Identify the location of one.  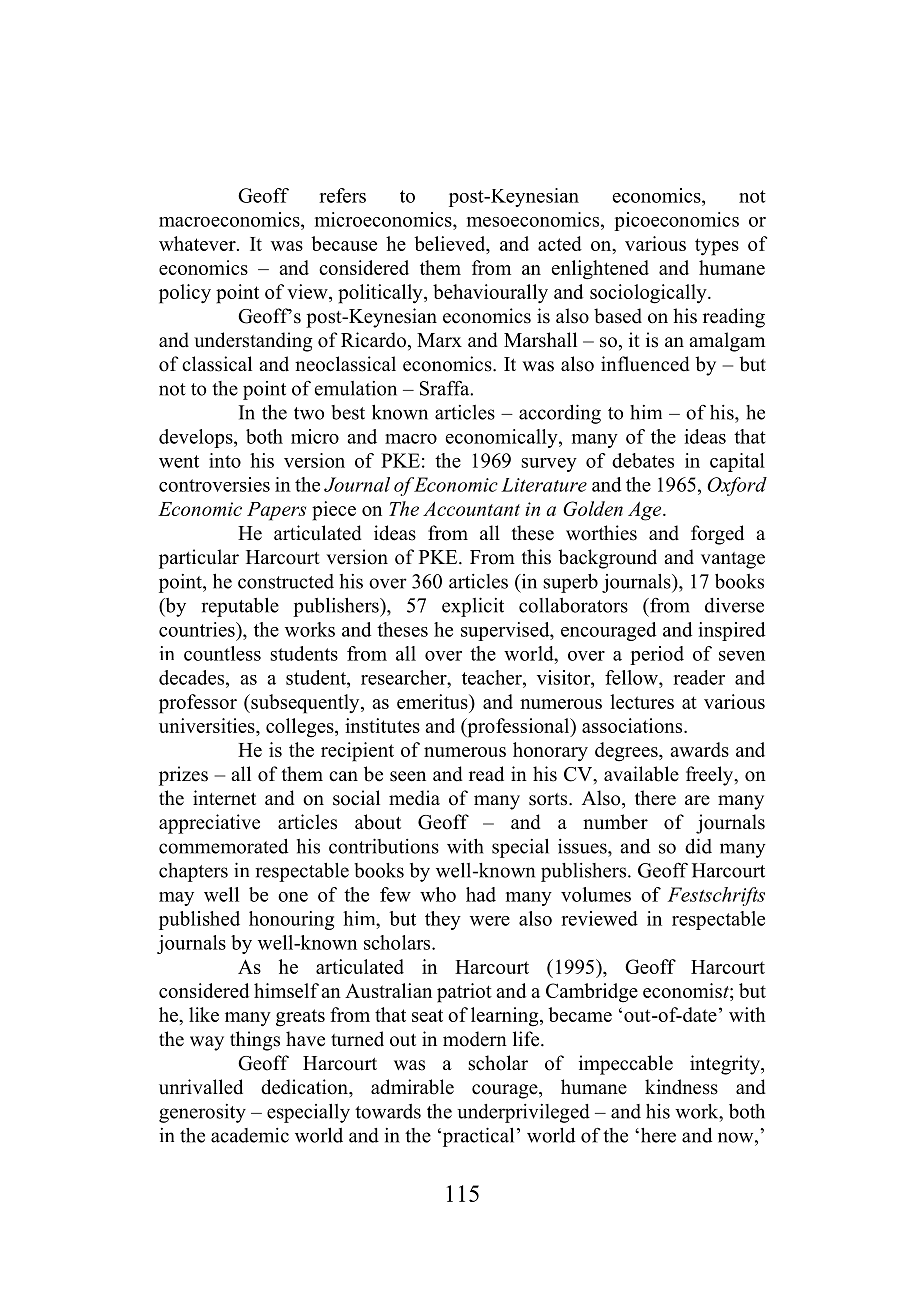
(293, 897).
